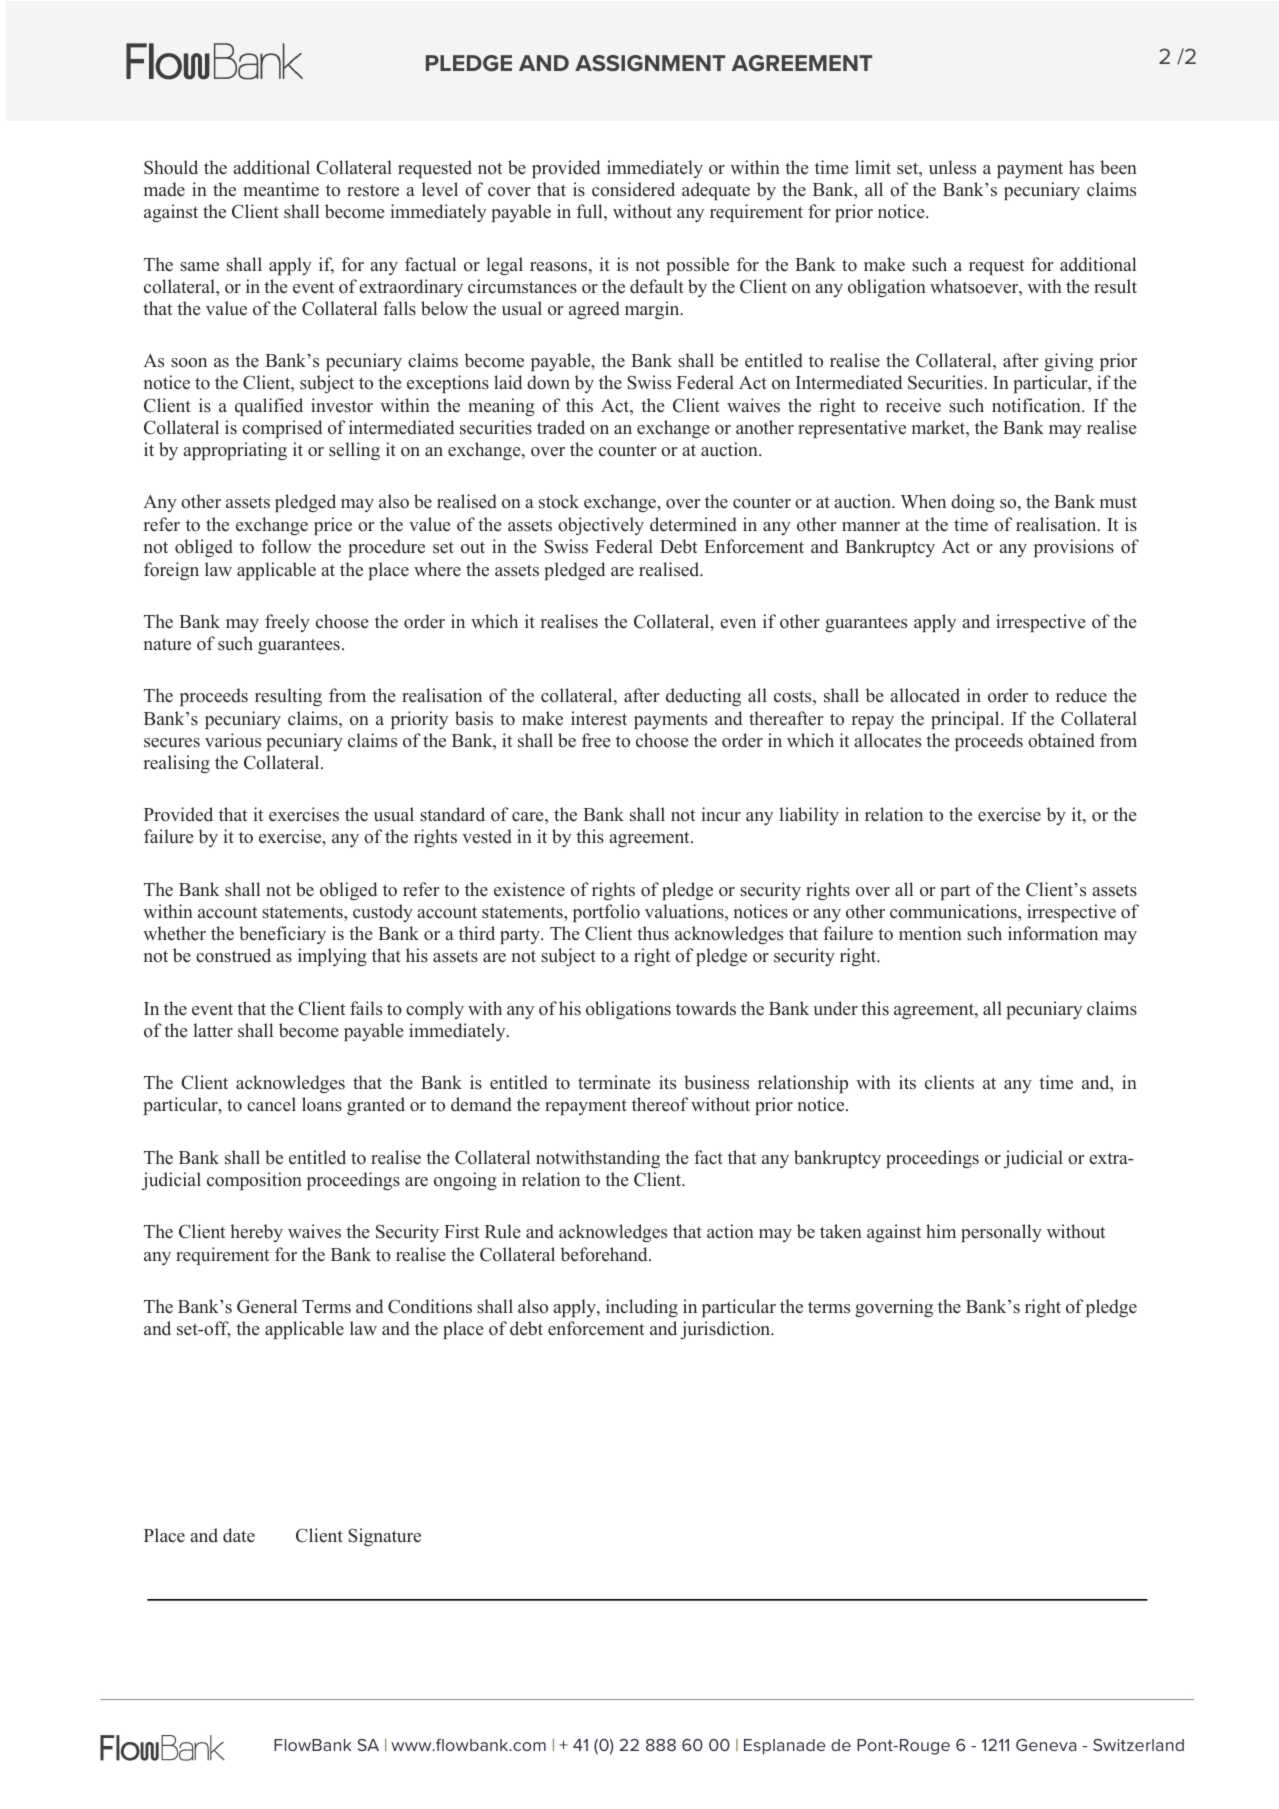  What do you see at coordinates (650, 63) in the screenshot?
I see `ASSIGNMENT` at bounding box center [650, 63].
